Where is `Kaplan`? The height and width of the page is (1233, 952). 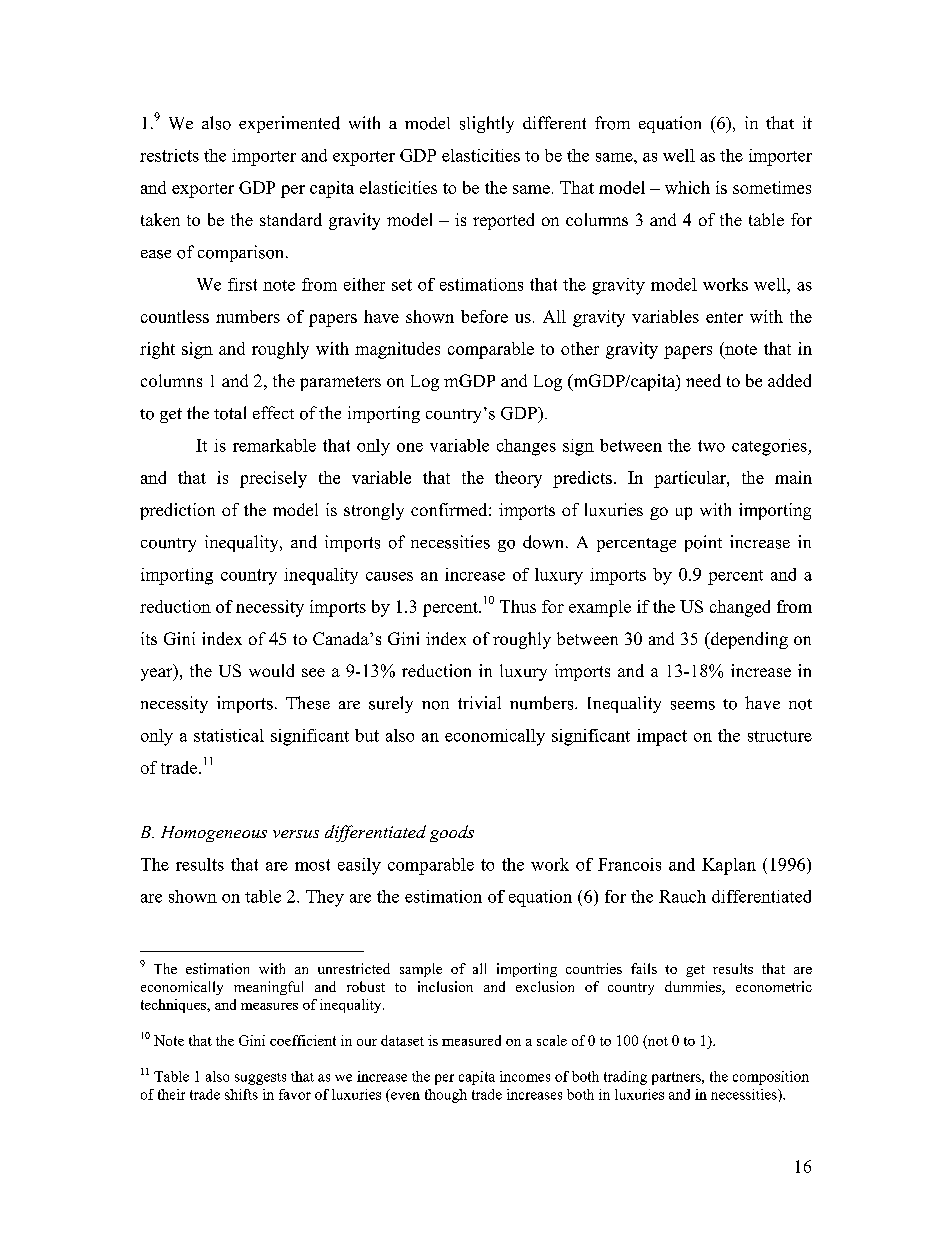 Kaplan is located at coordinates (729, 866).
